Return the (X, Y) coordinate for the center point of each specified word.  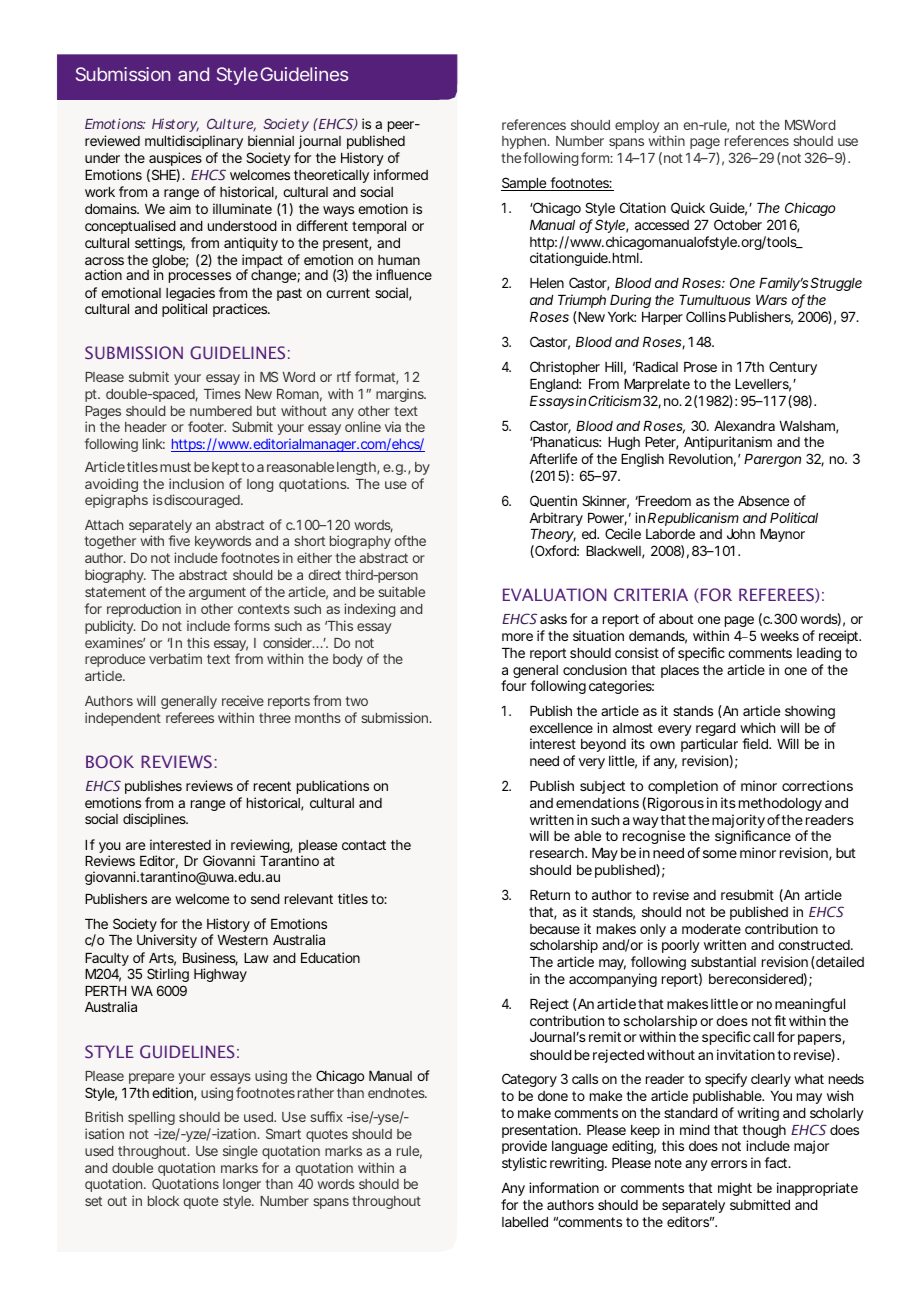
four (513, 685)
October (738, 224)
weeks (779, 636)
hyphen (525, 142)
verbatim (175, 658)
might (735, 1189)
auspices (175, 159)
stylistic (524, 1164)
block (163, 1201)
